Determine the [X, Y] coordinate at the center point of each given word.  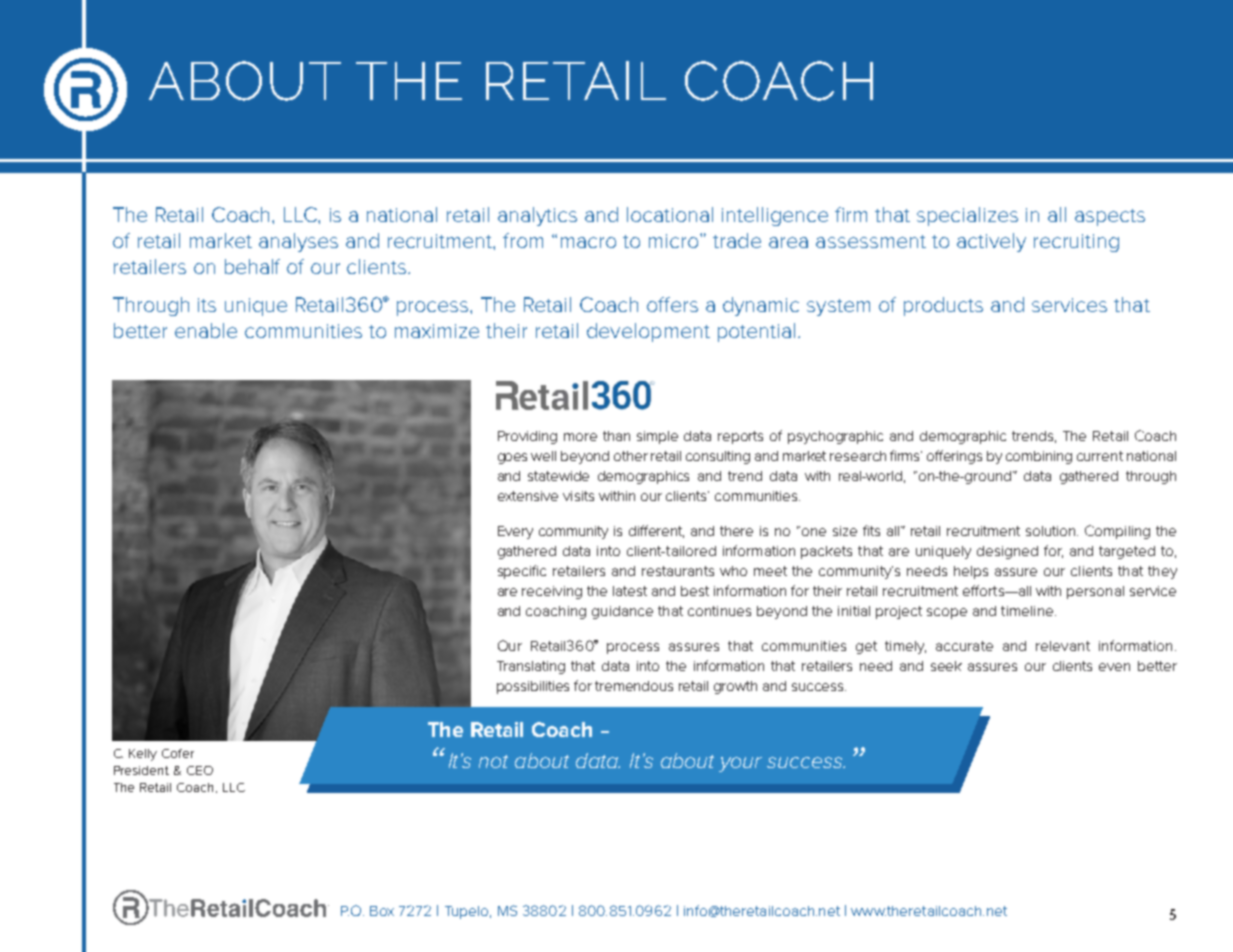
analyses [298, 242]
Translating [531, 667]
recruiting [1076, 243]
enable [206, 330]
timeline [1028, 611]
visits [578, 496]
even [1114, 667]
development [648, 332]
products [943, 306]
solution [1052, 531]
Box [382, 911]
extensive [528, 496]
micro [675, 241]
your [740, 764]
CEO [200, 770]
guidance [622, 612]
